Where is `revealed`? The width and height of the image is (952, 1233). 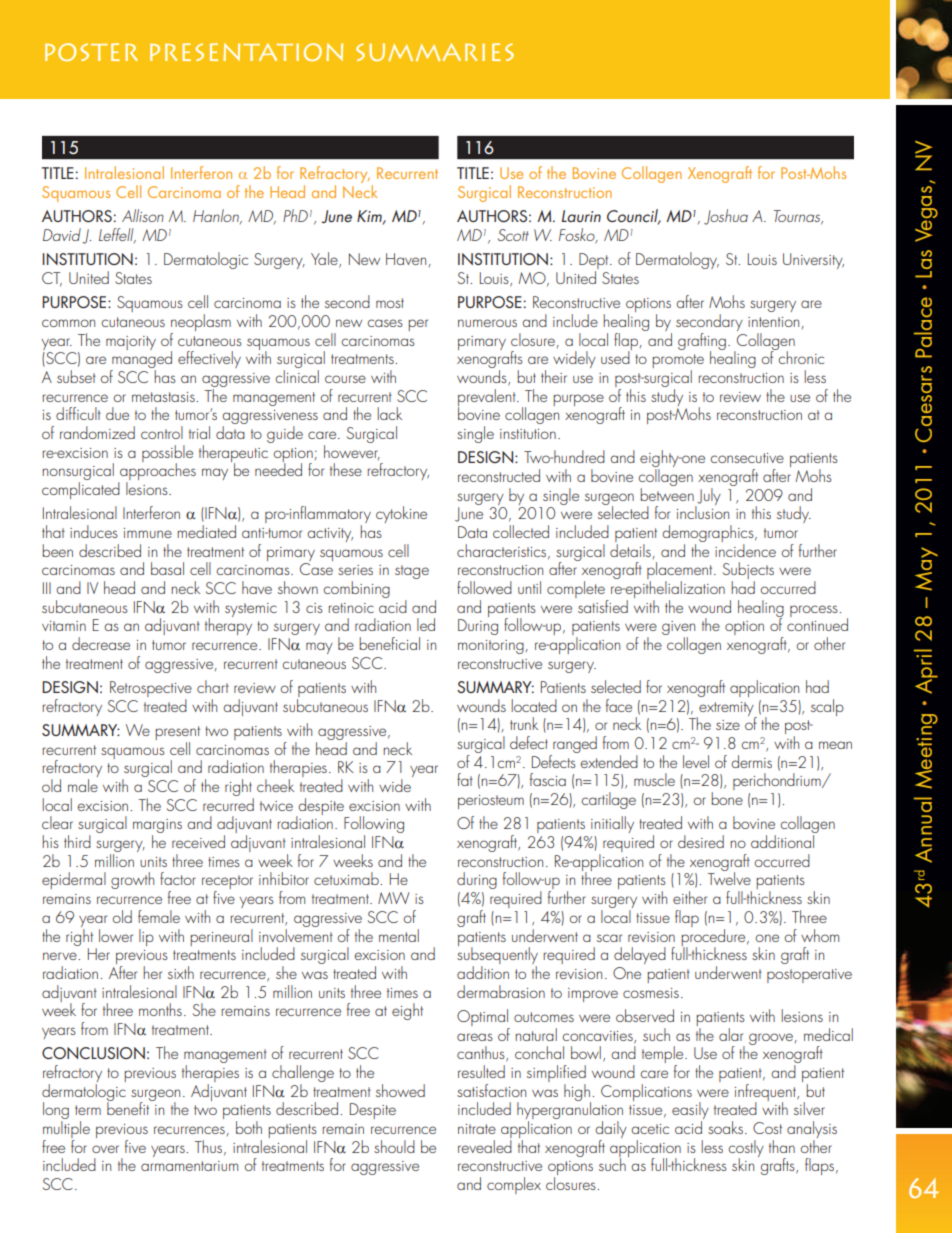
revealed is located at coordinates (485, 1145).
